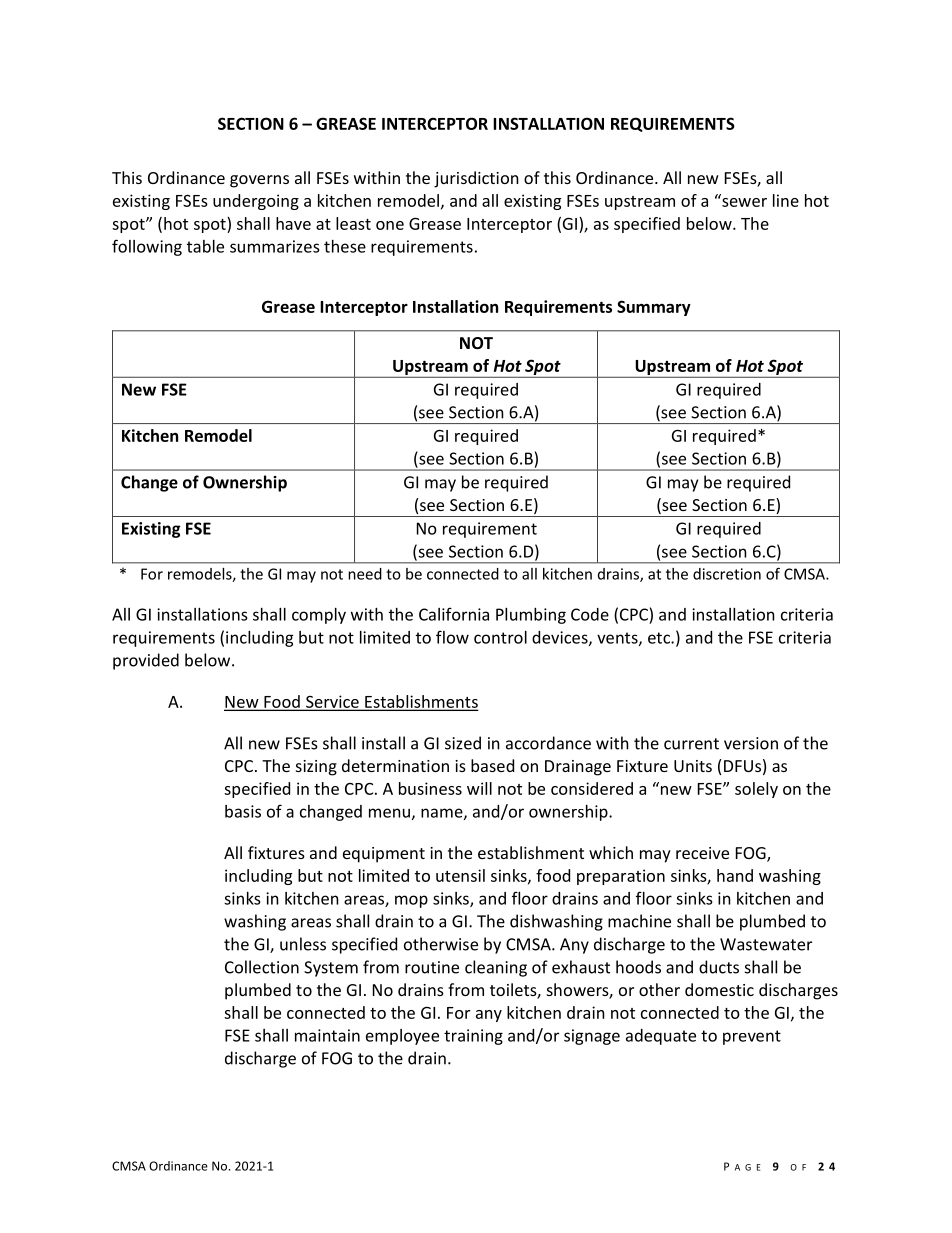  What do you see at coordinates (476, 179) in the screenshot?
I see `jurisdiction` at bounding box center [476, 179].
